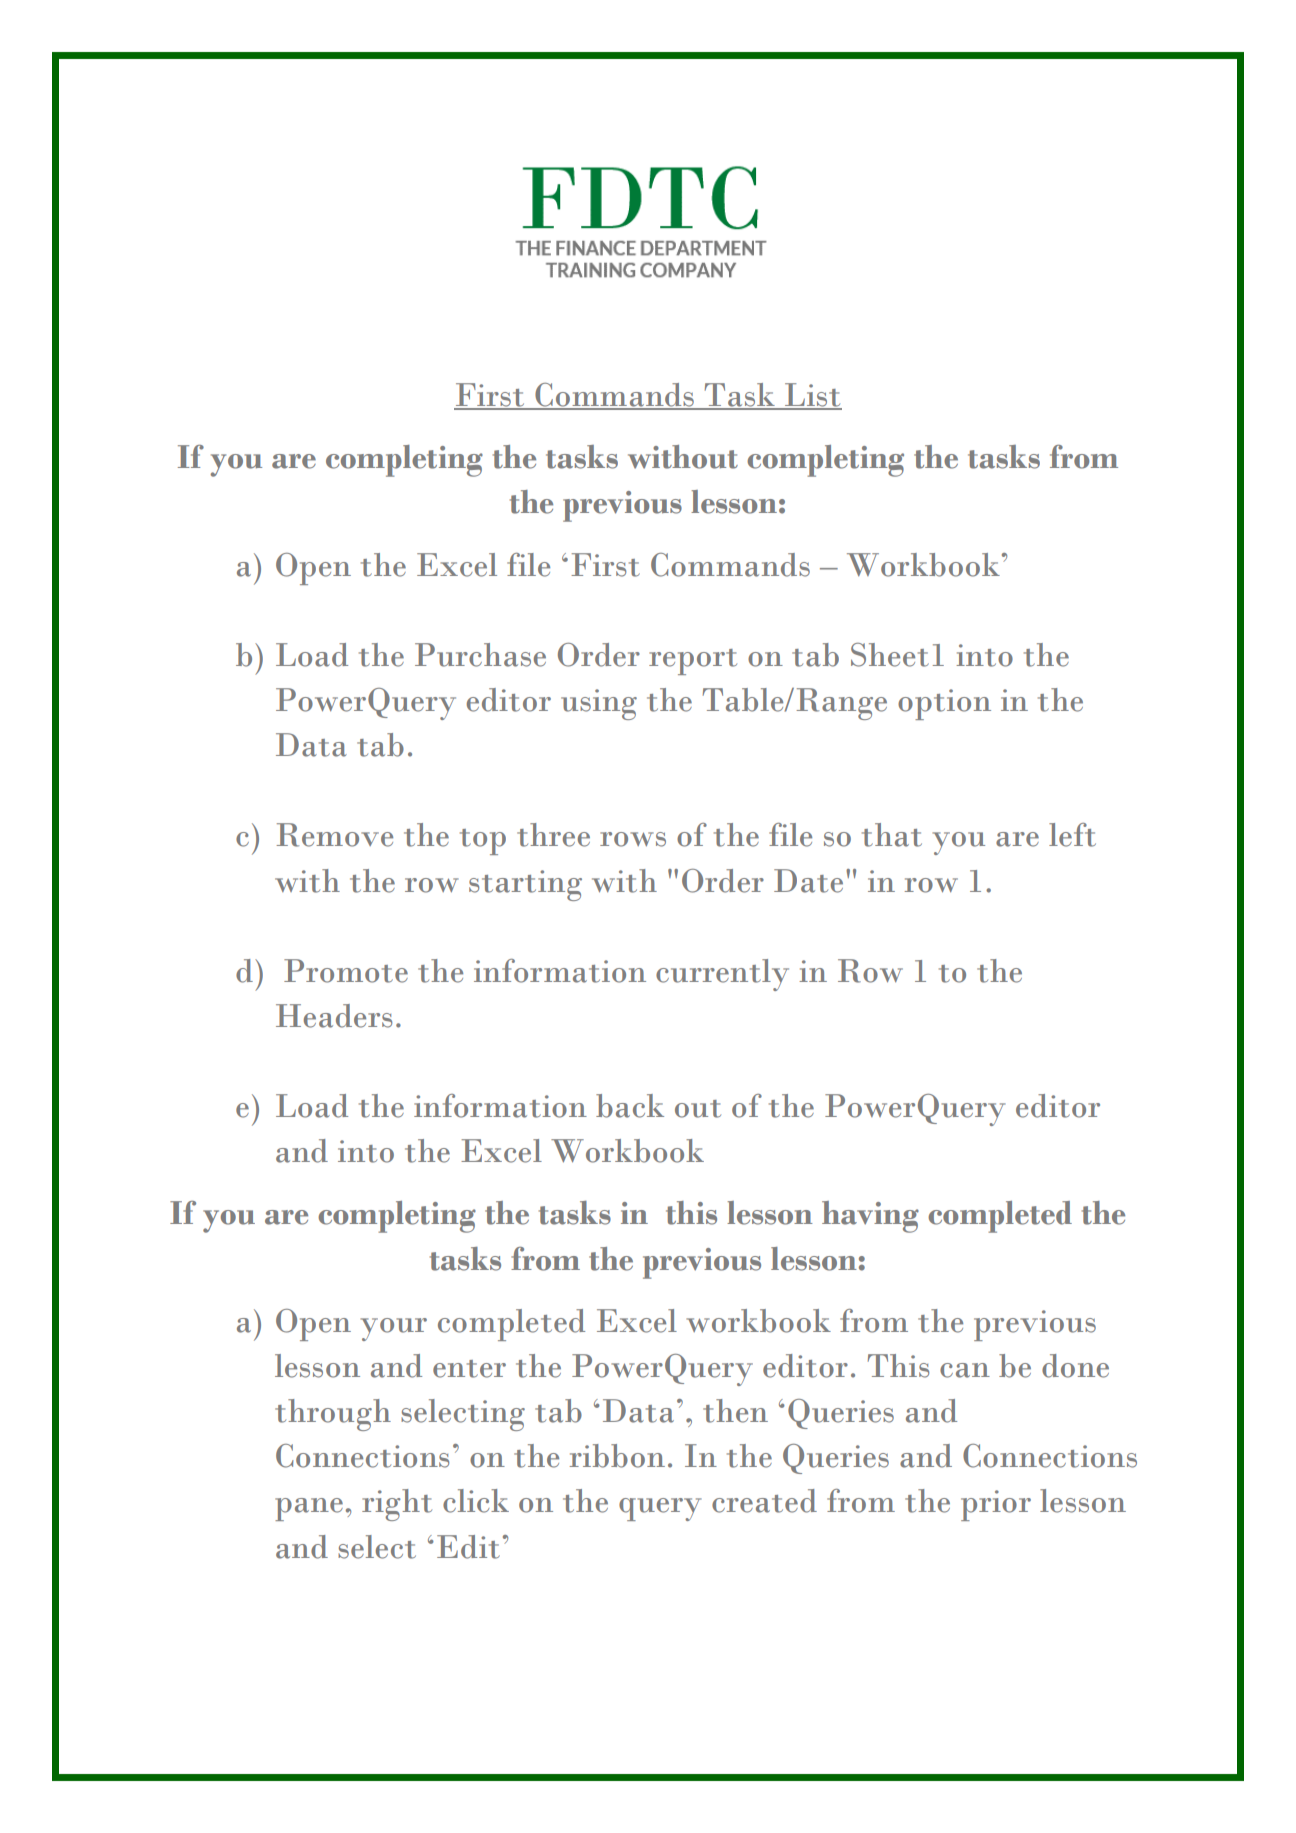 Image resolution: width=1296 pixels, height=1833 pixels. I want to click on right, so click(397, 1505).
